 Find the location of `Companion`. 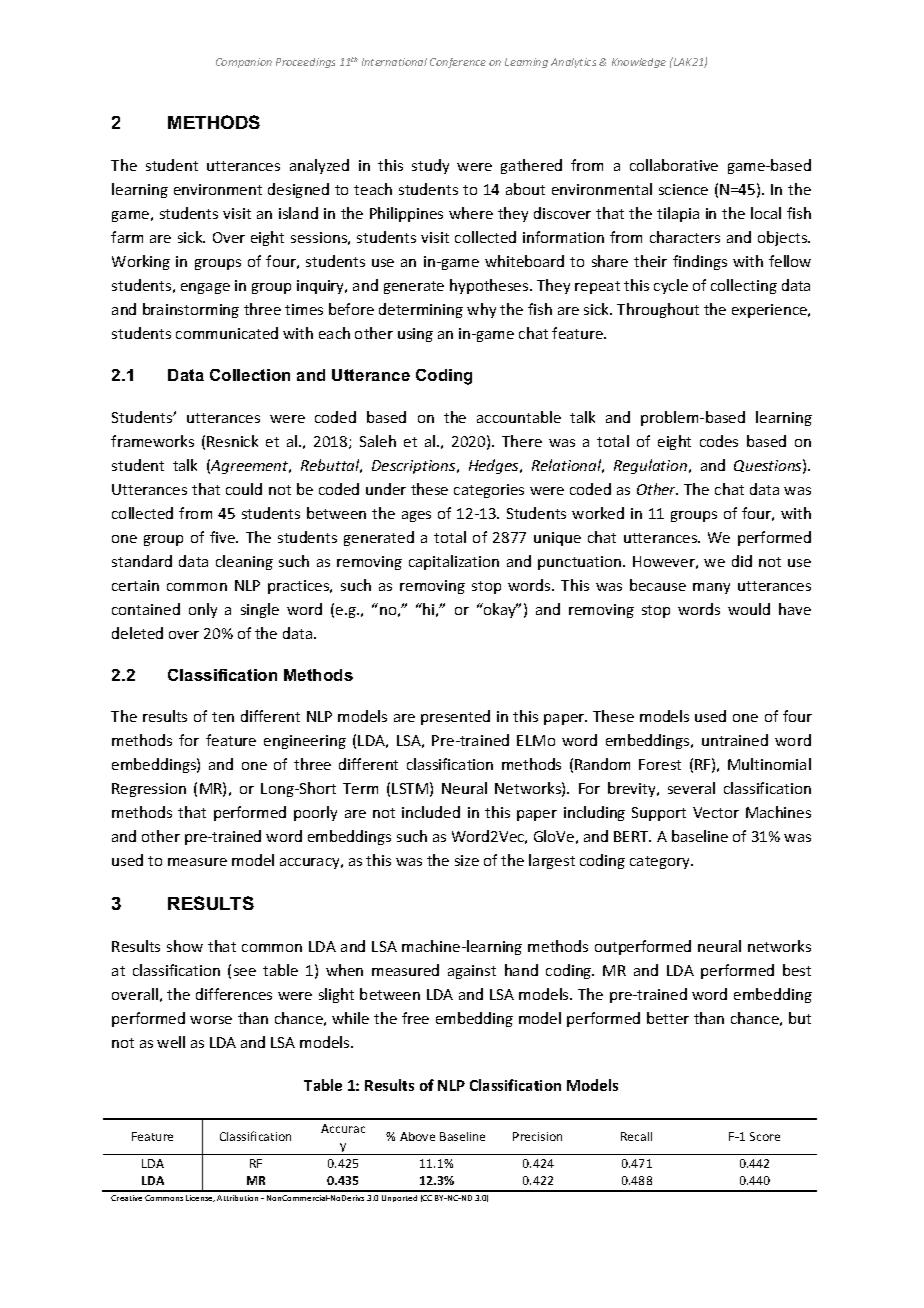

Companion is located at coordinates (244, 63).
